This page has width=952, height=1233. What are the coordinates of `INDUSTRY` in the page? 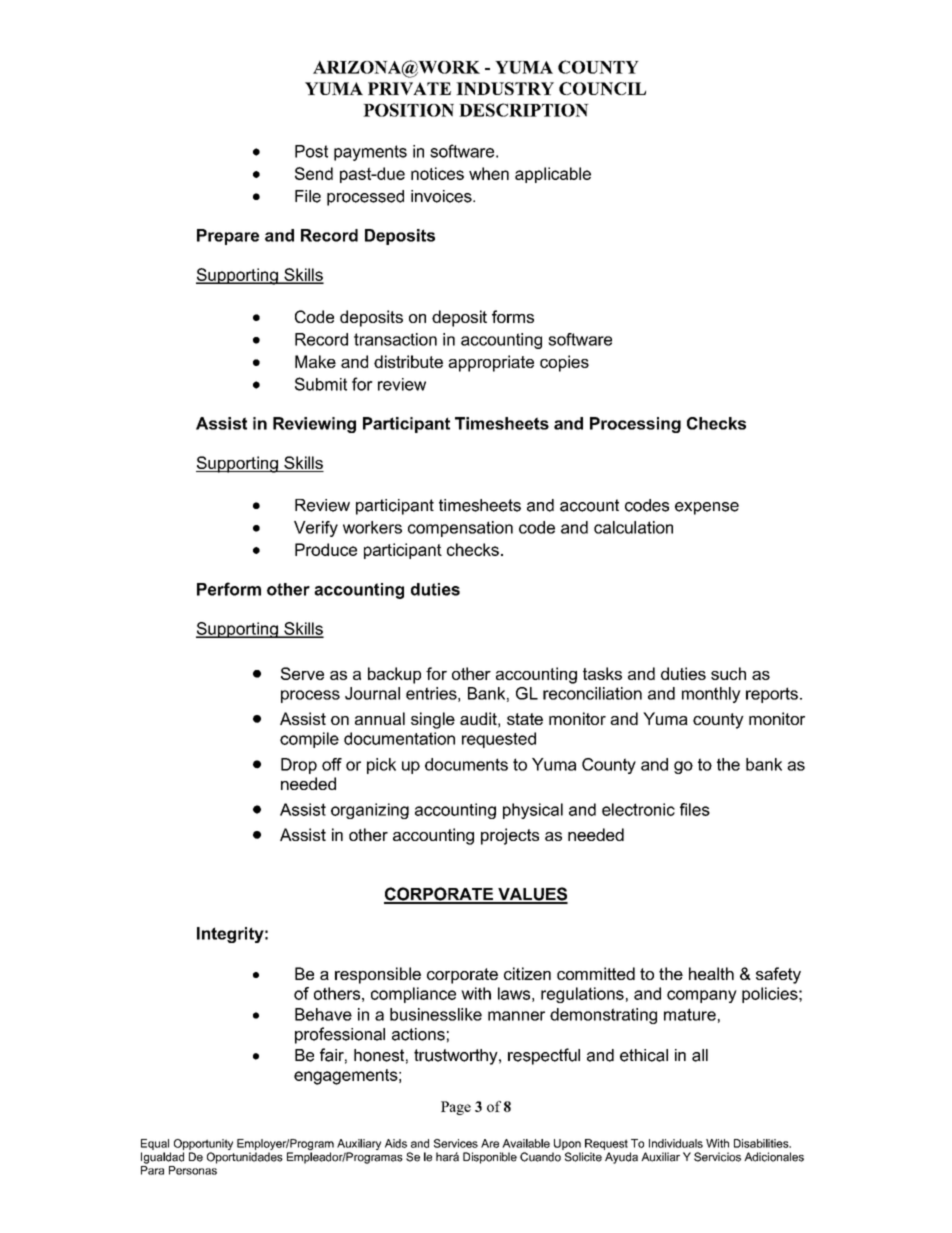 It's located at (505, 88).
